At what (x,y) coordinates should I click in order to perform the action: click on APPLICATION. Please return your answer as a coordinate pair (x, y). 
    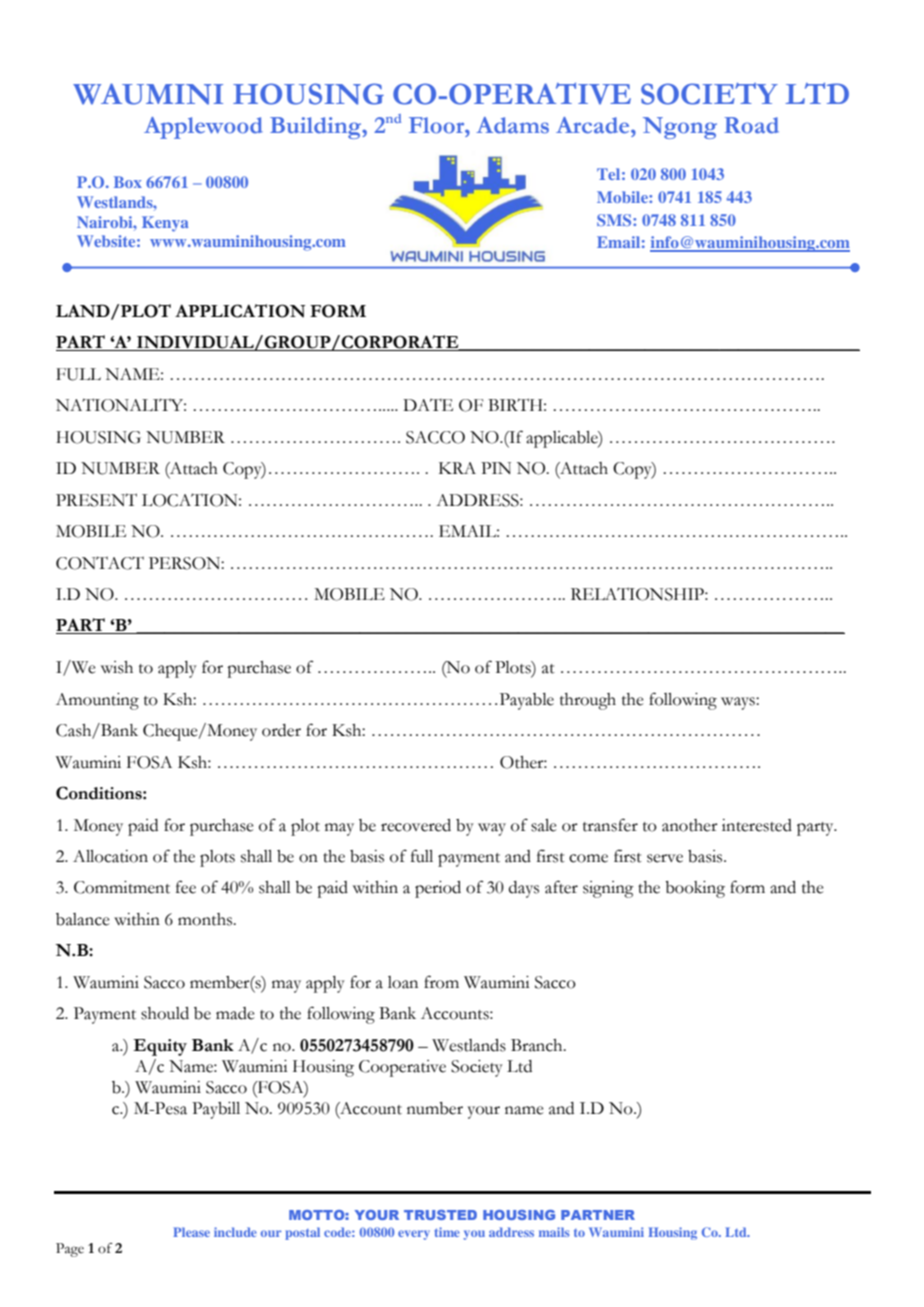
    Looking at the image, I should click on (240, 311).
